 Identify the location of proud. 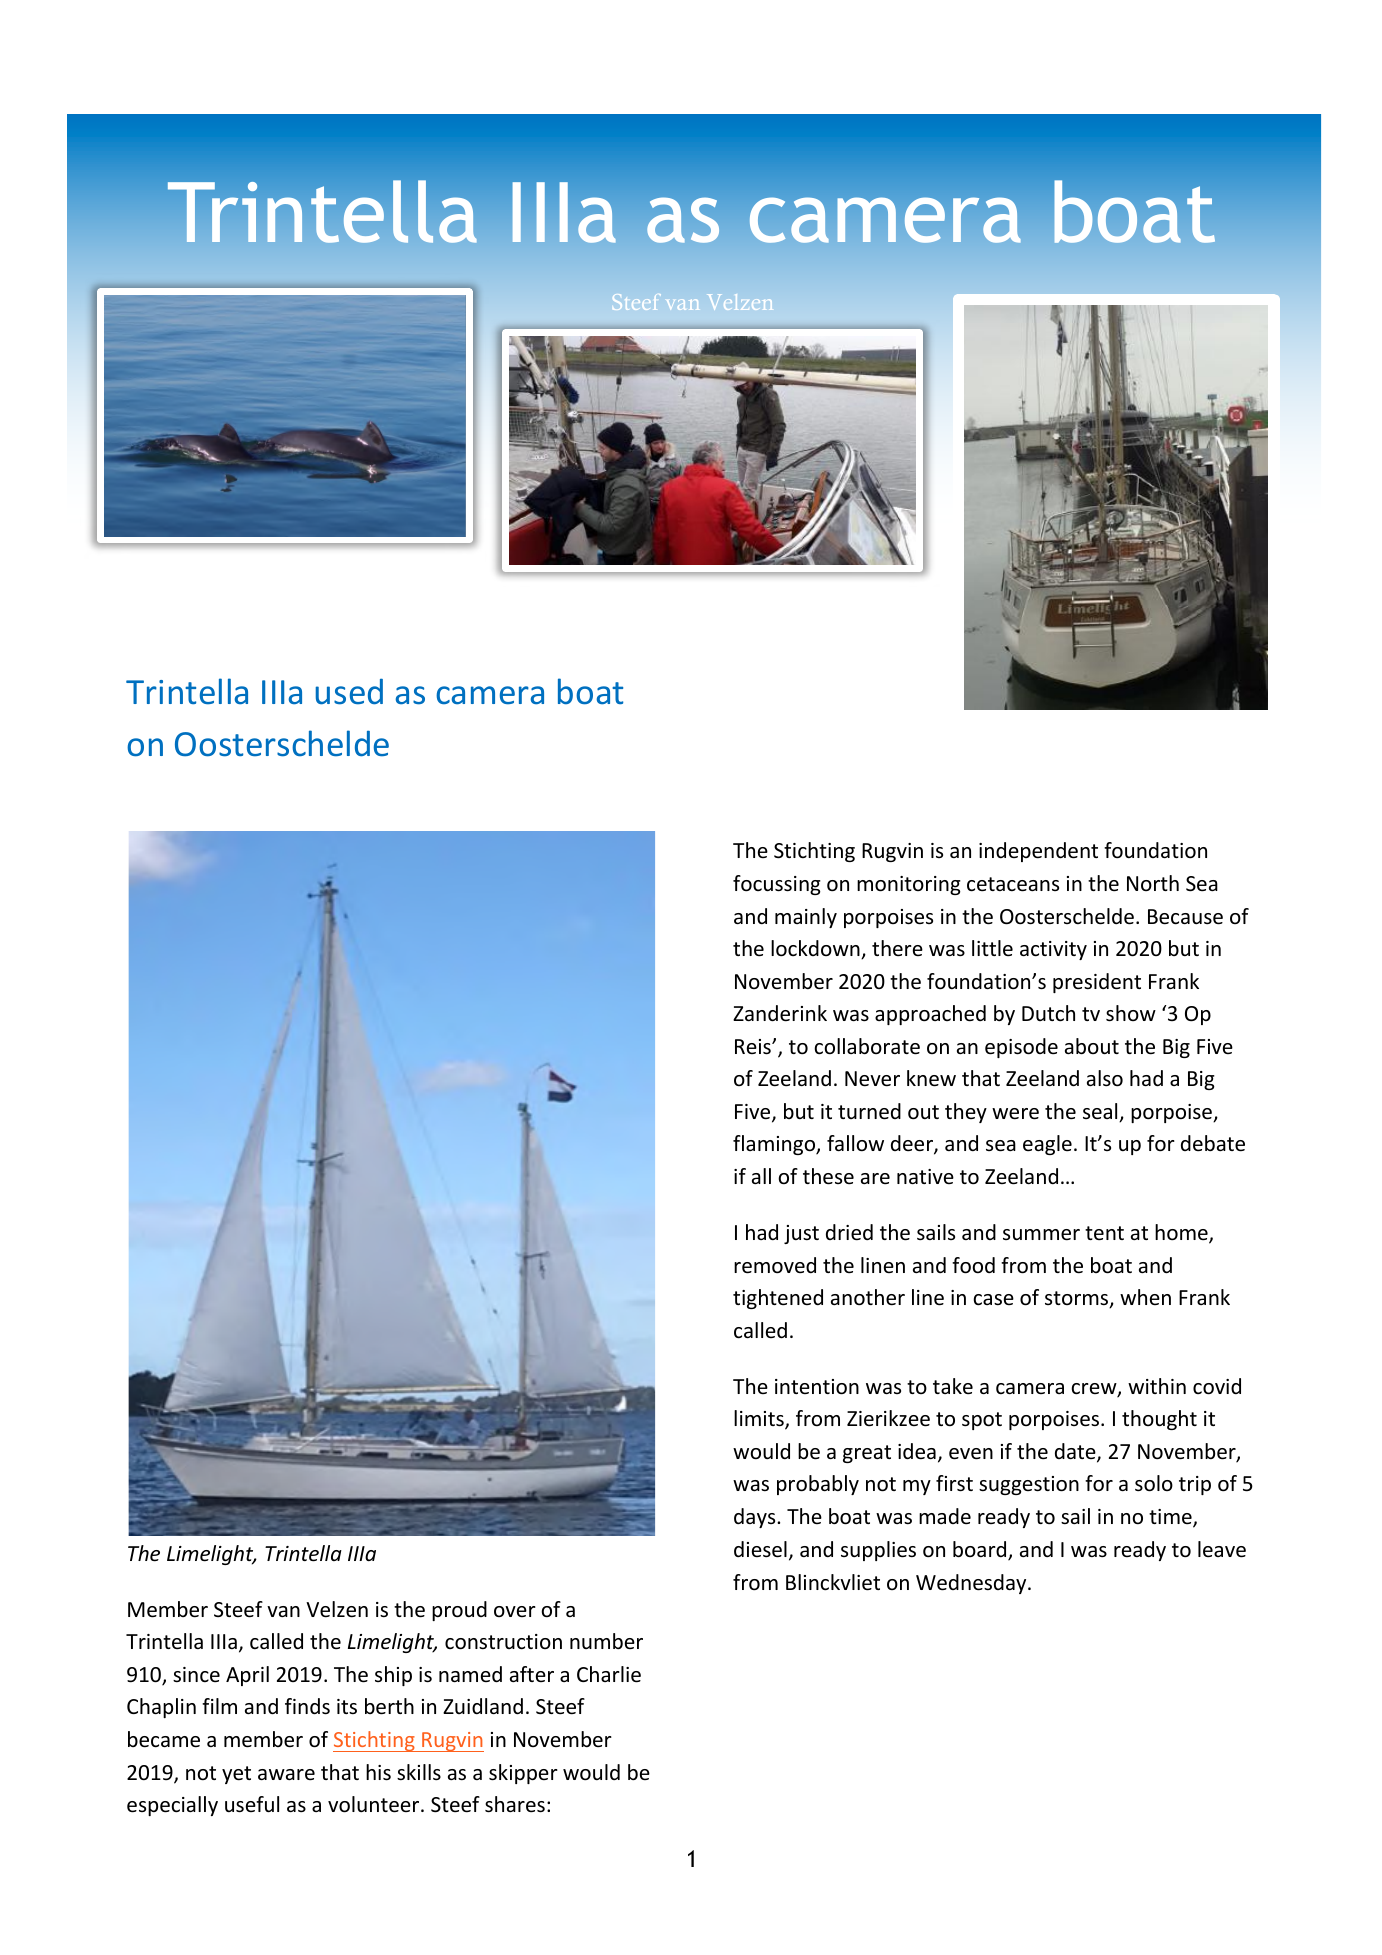
(459, 1611).
